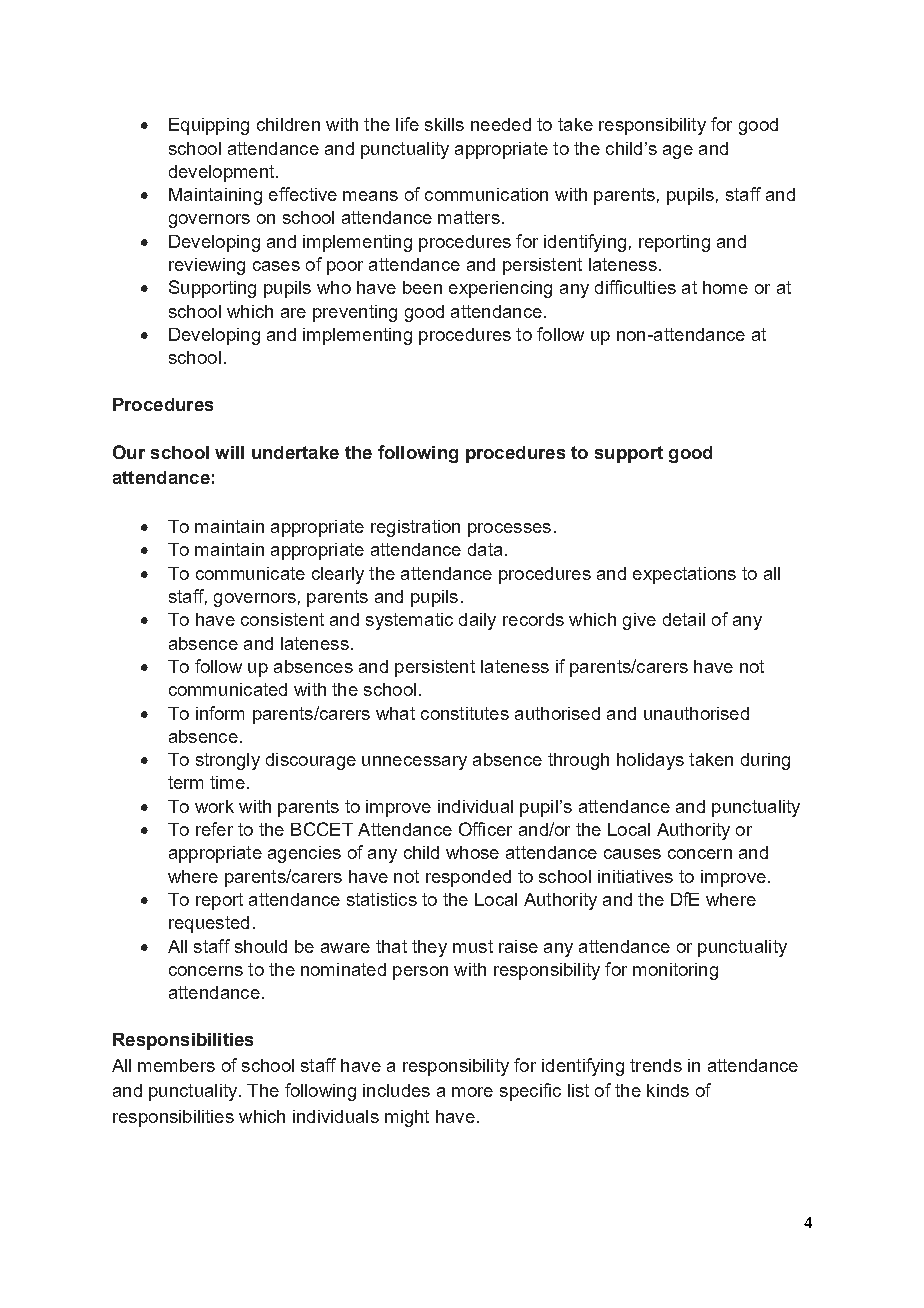  I want to click on will, so click(229, 452).
